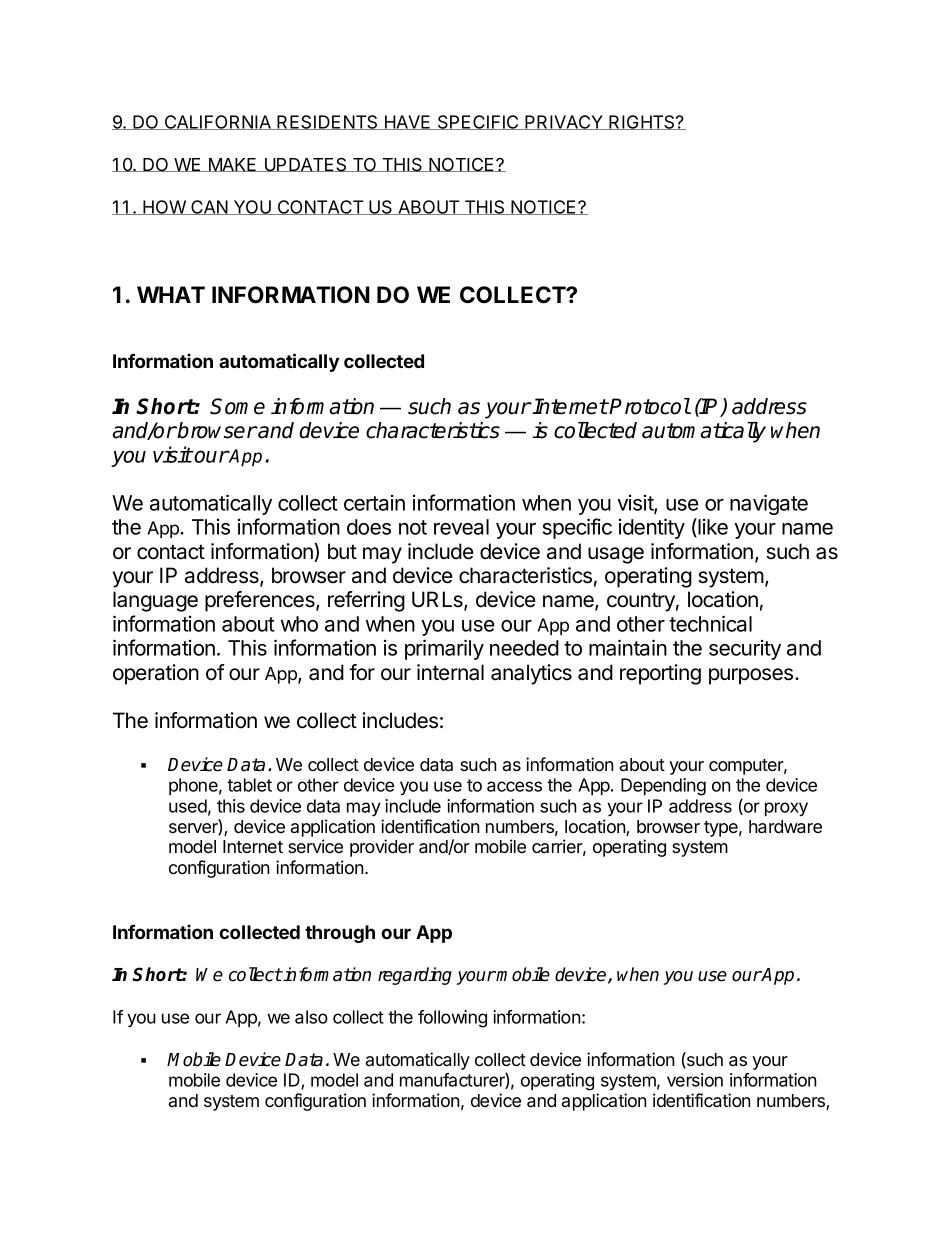  I want to click on primarily, so click(444, 649).
